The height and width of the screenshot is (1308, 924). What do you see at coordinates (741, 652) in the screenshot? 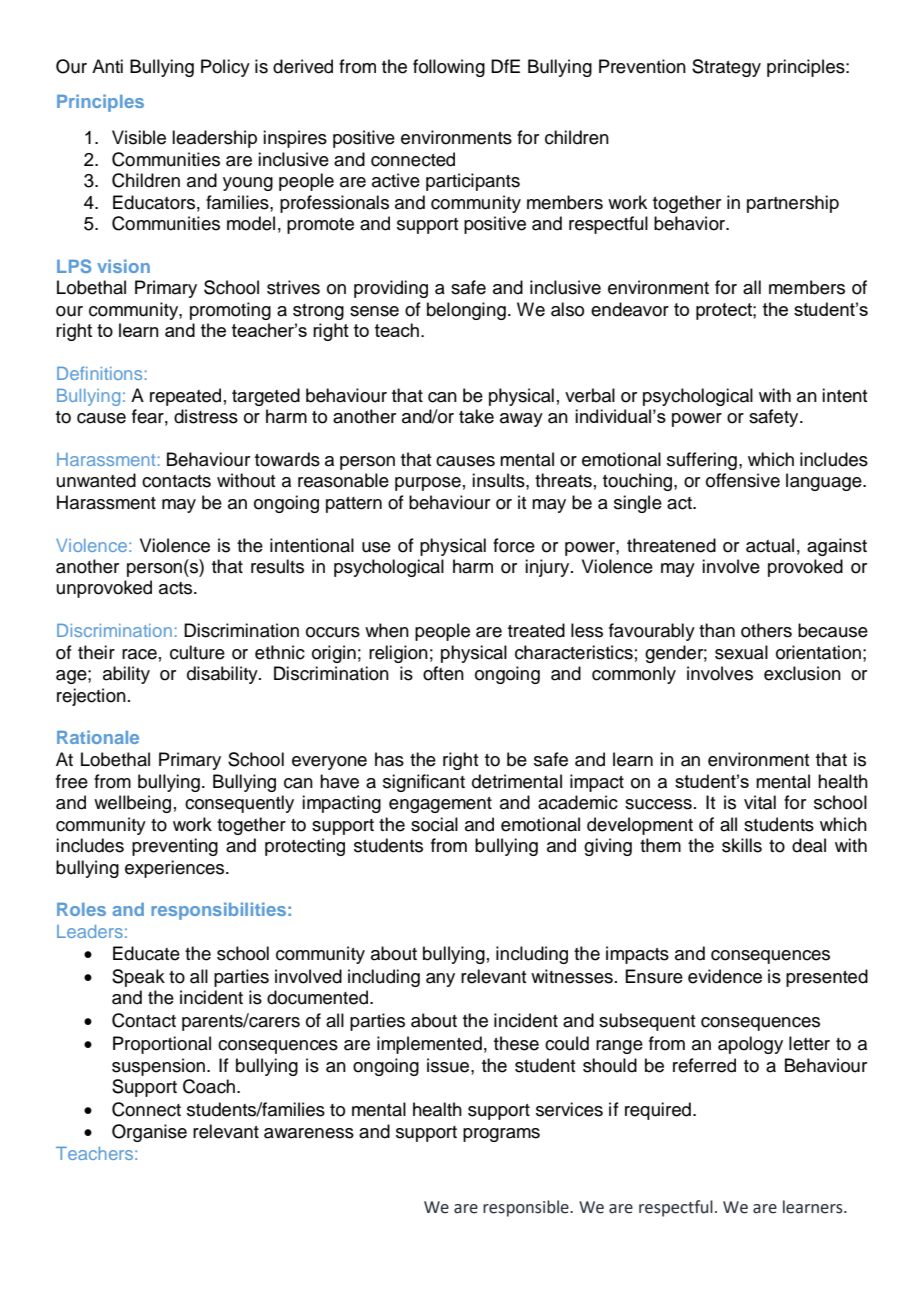
I see `sexual` at bounding box center [741, 652].
